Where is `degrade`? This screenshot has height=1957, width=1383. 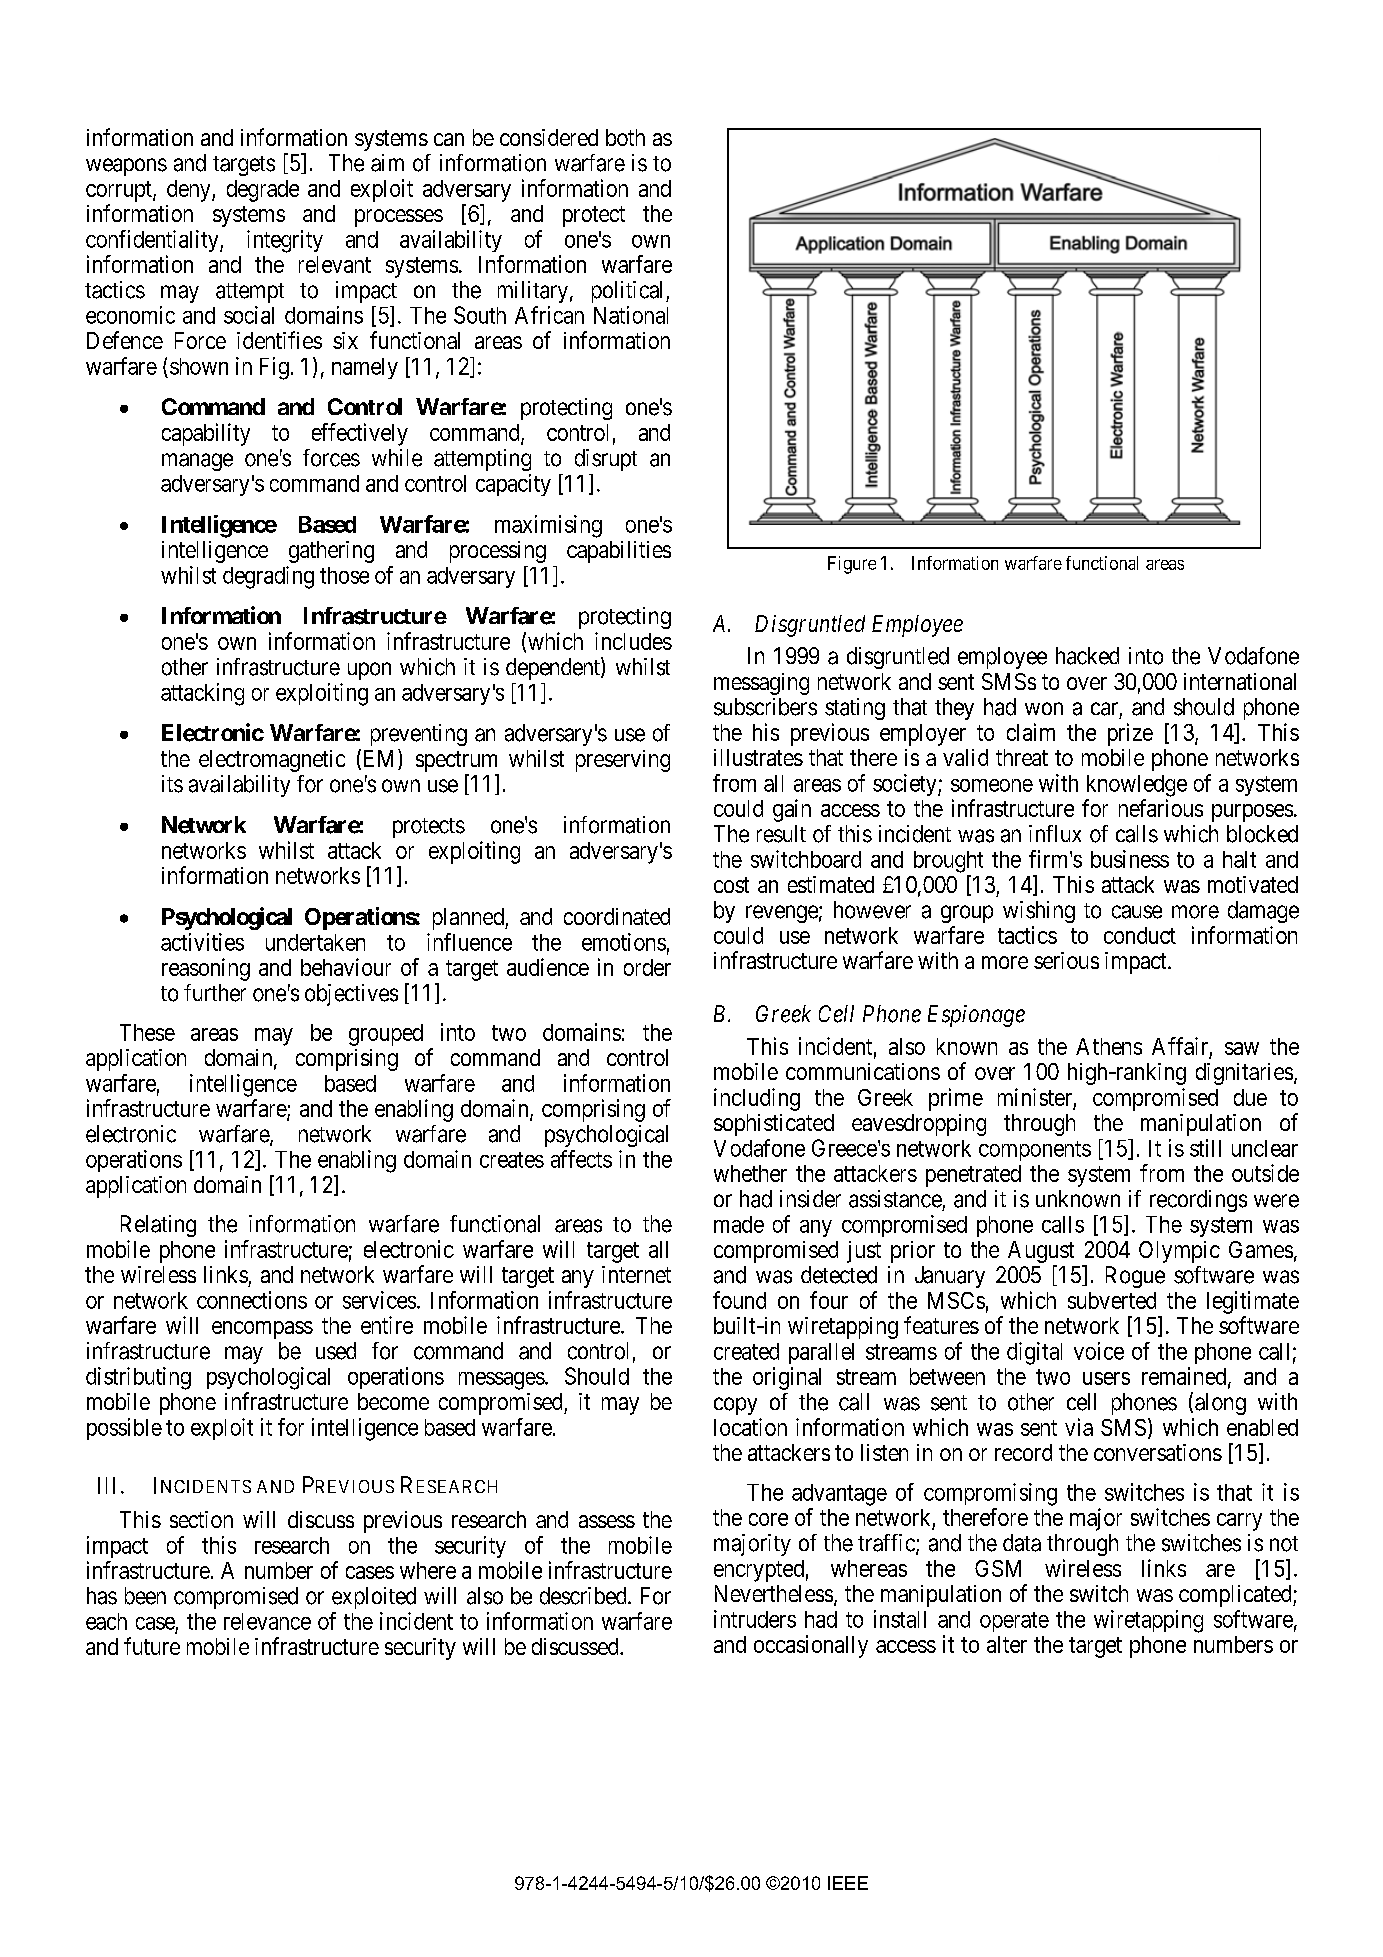
degrade is located at coordinates (263, 191).
